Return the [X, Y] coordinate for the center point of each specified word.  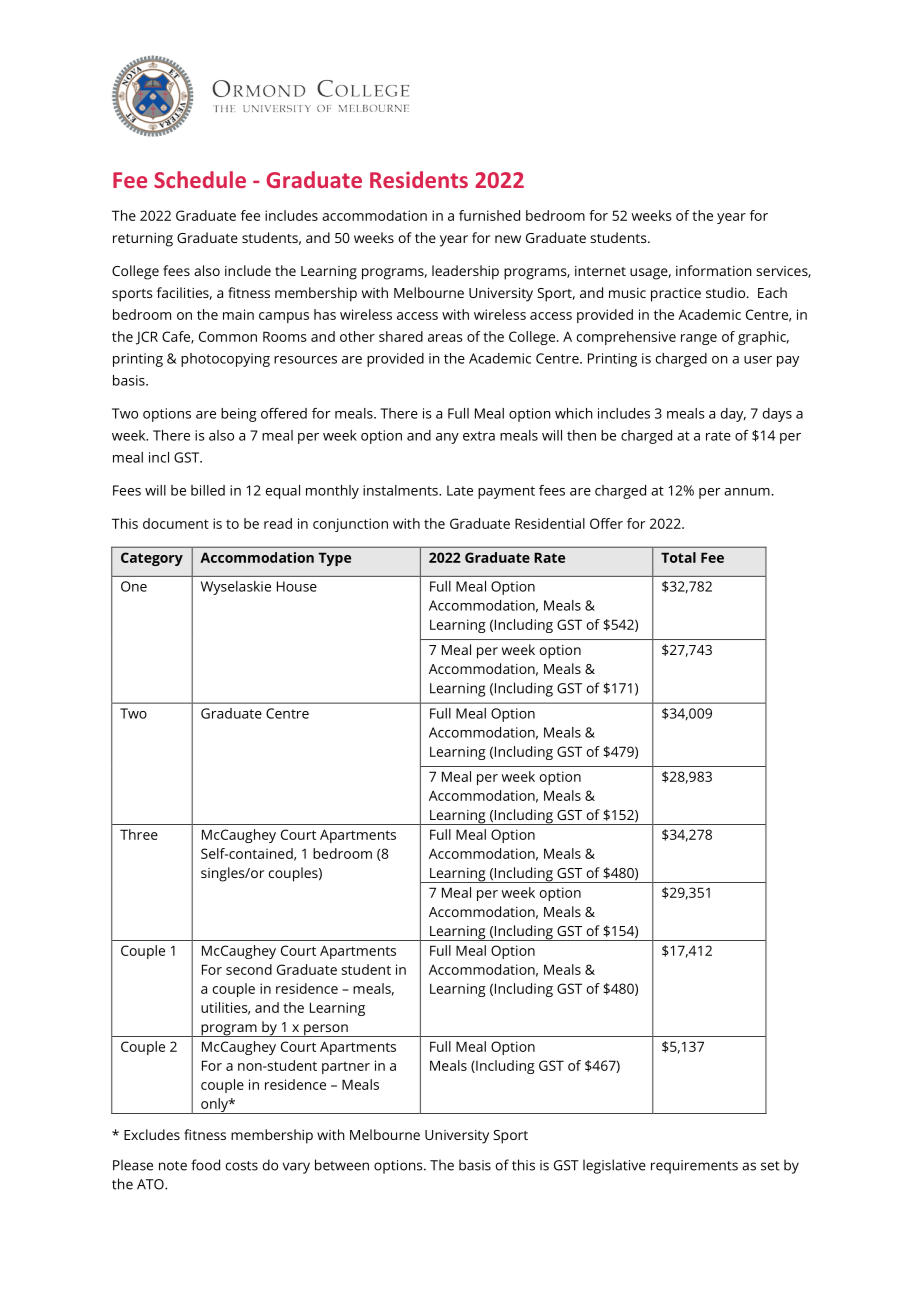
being [239, 415]
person [326, 1030]
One [134, 586]
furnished [489, 215]
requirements [694, 1167]
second [249, 969]
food [205, 1165]
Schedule [200, 179]
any [447, 438]
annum [747, 492]
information [714, 270]
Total [678, 557]
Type [334, 559]
